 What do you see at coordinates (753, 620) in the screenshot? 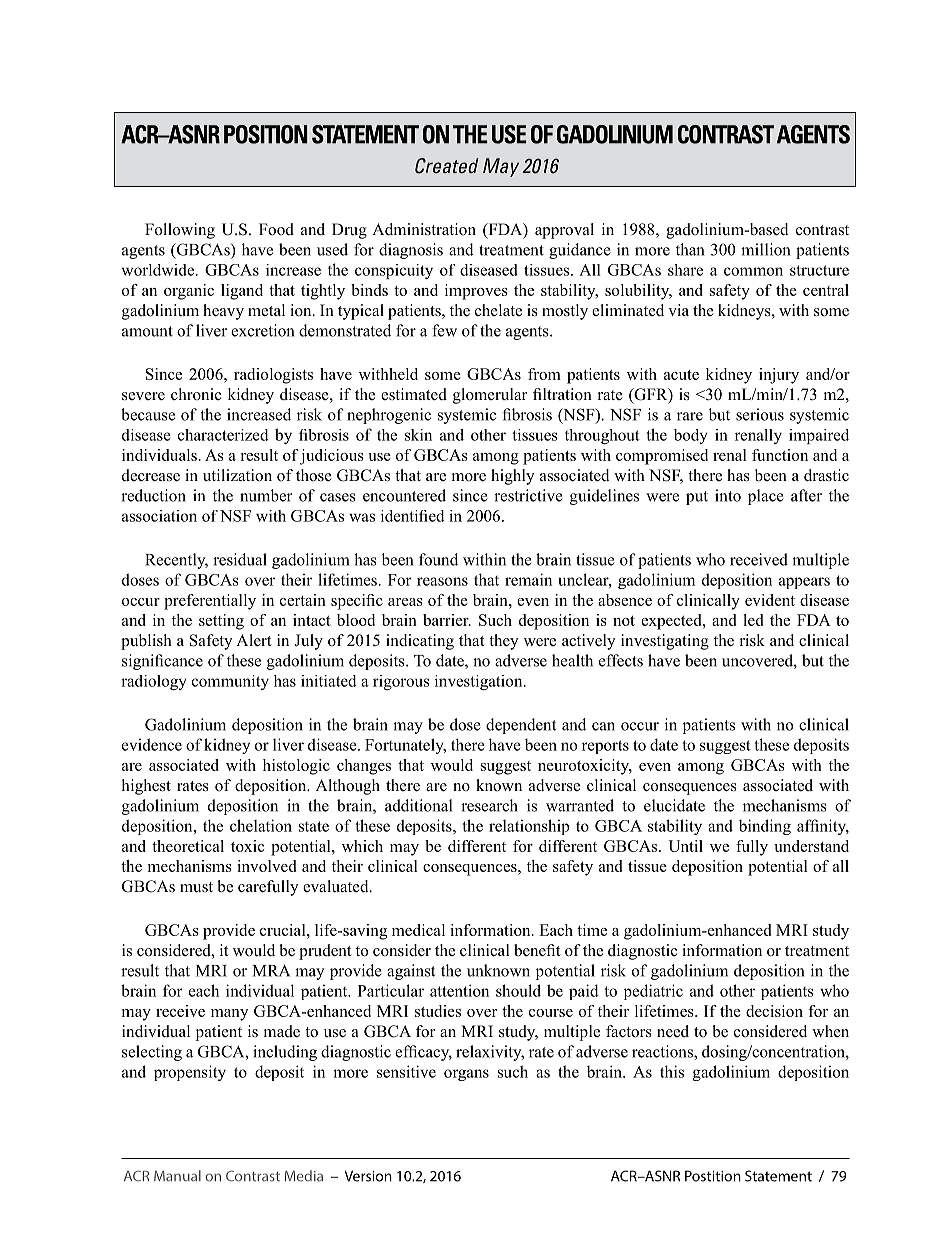
I see `led` at bounding box center [753, 620].
